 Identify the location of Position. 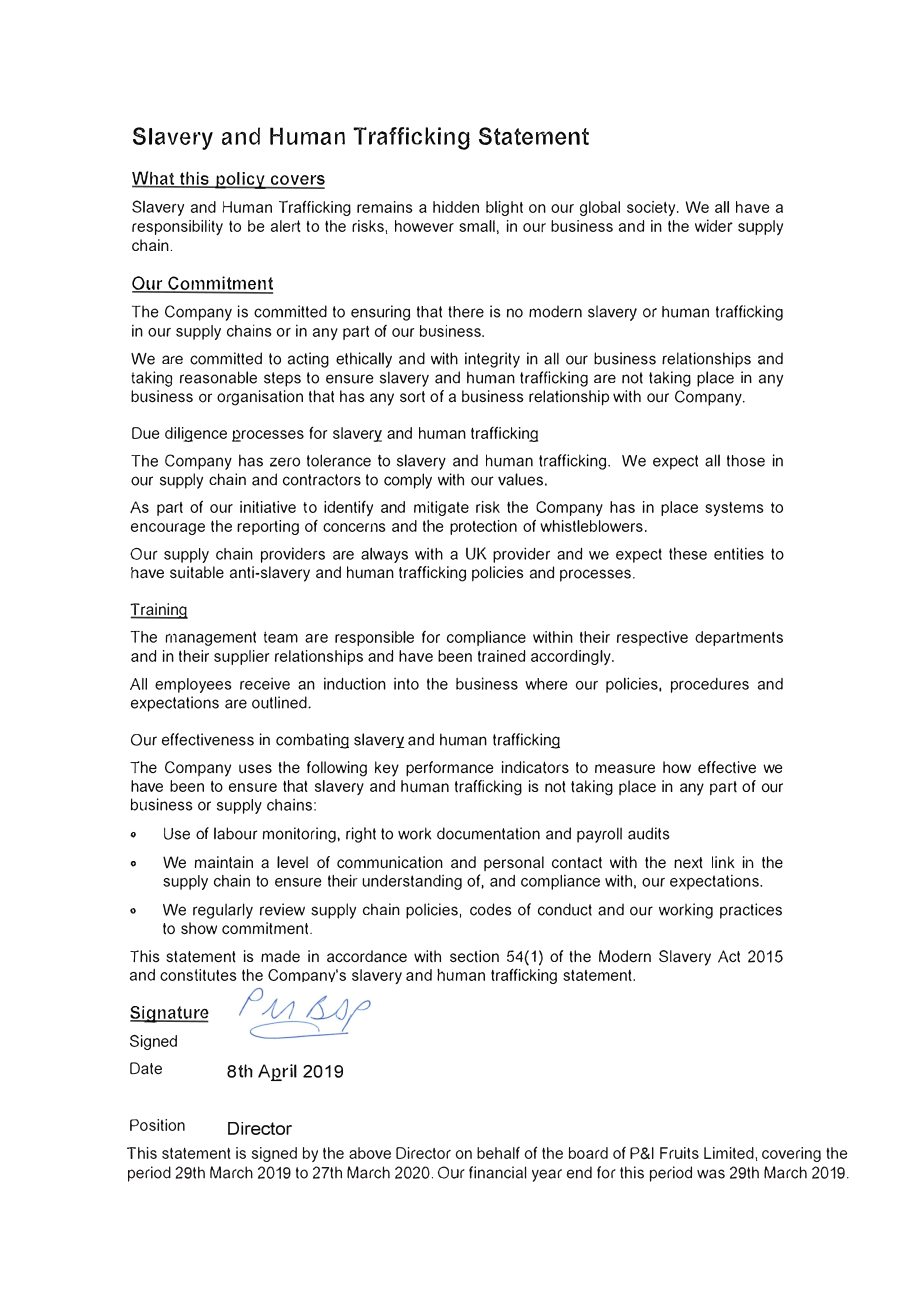
(157, 1125).
